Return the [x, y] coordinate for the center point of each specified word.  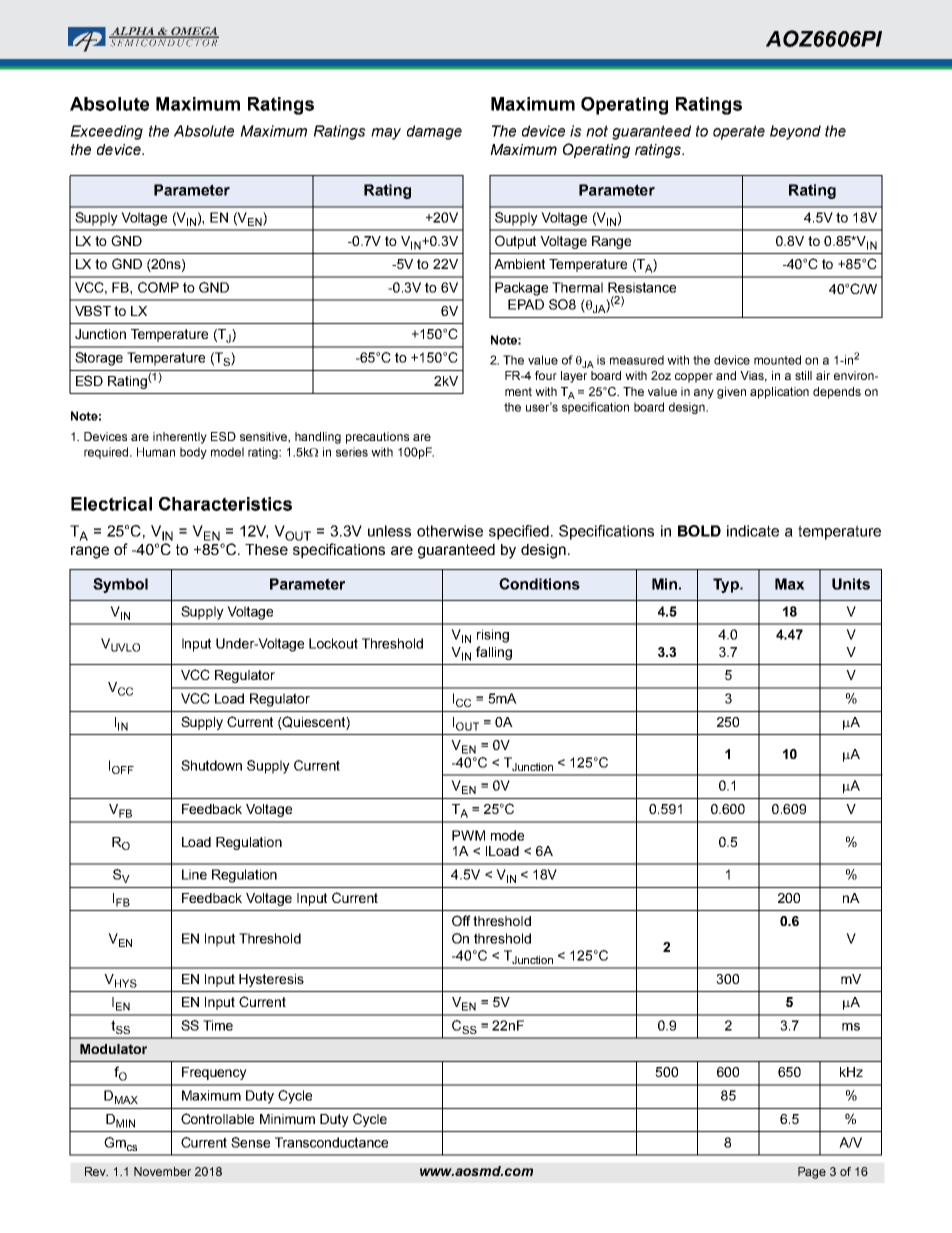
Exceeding [106, 132]
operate [739, 132]
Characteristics [225, 504]
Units [851, 584]
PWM [468, 835]
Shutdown [211, 765]
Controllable [217, 1118]
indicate [753, 531]
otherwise [450, 531]
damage [434, 132]
